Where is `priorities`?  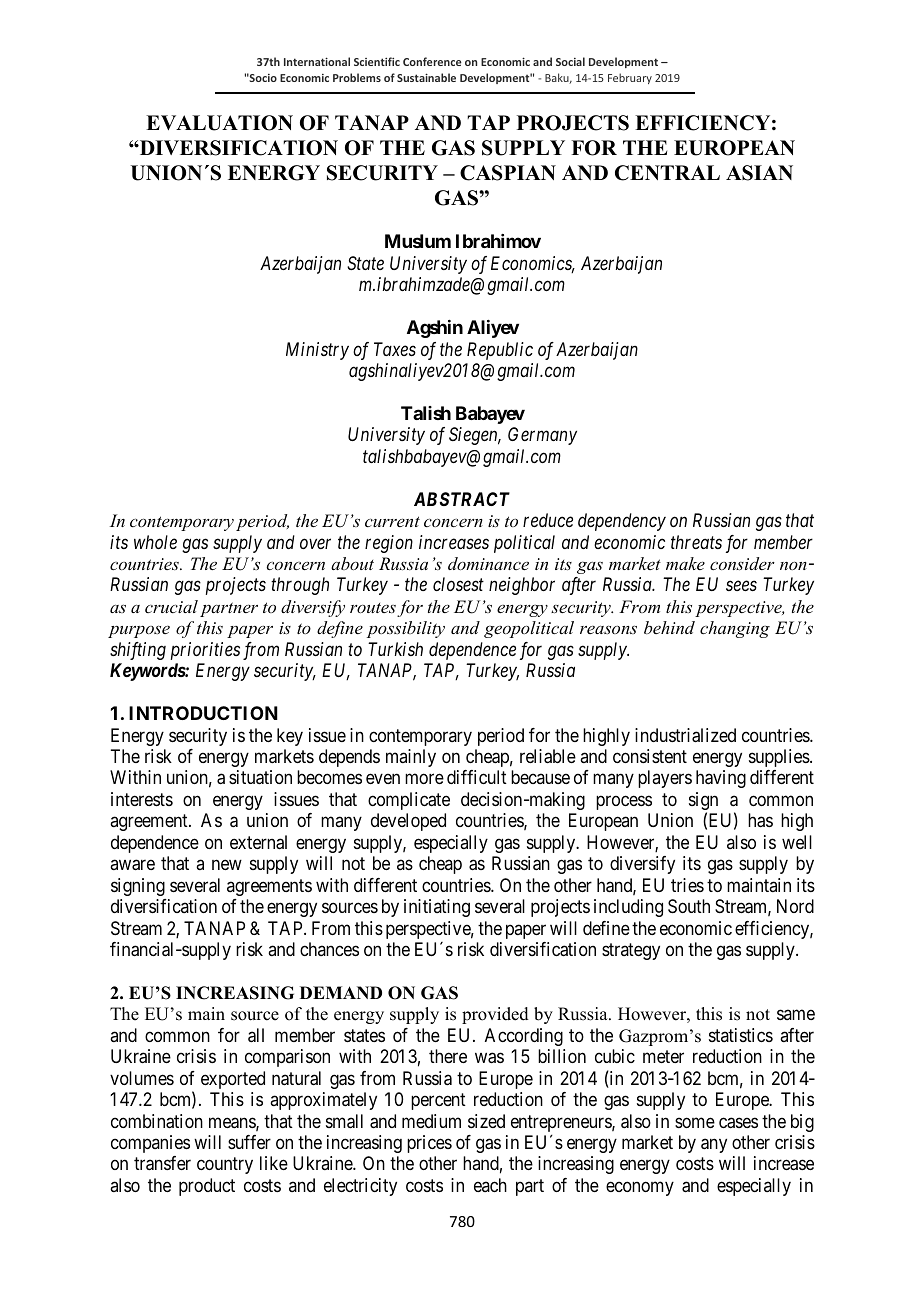
priorities is located at coordinates (205, 651).
